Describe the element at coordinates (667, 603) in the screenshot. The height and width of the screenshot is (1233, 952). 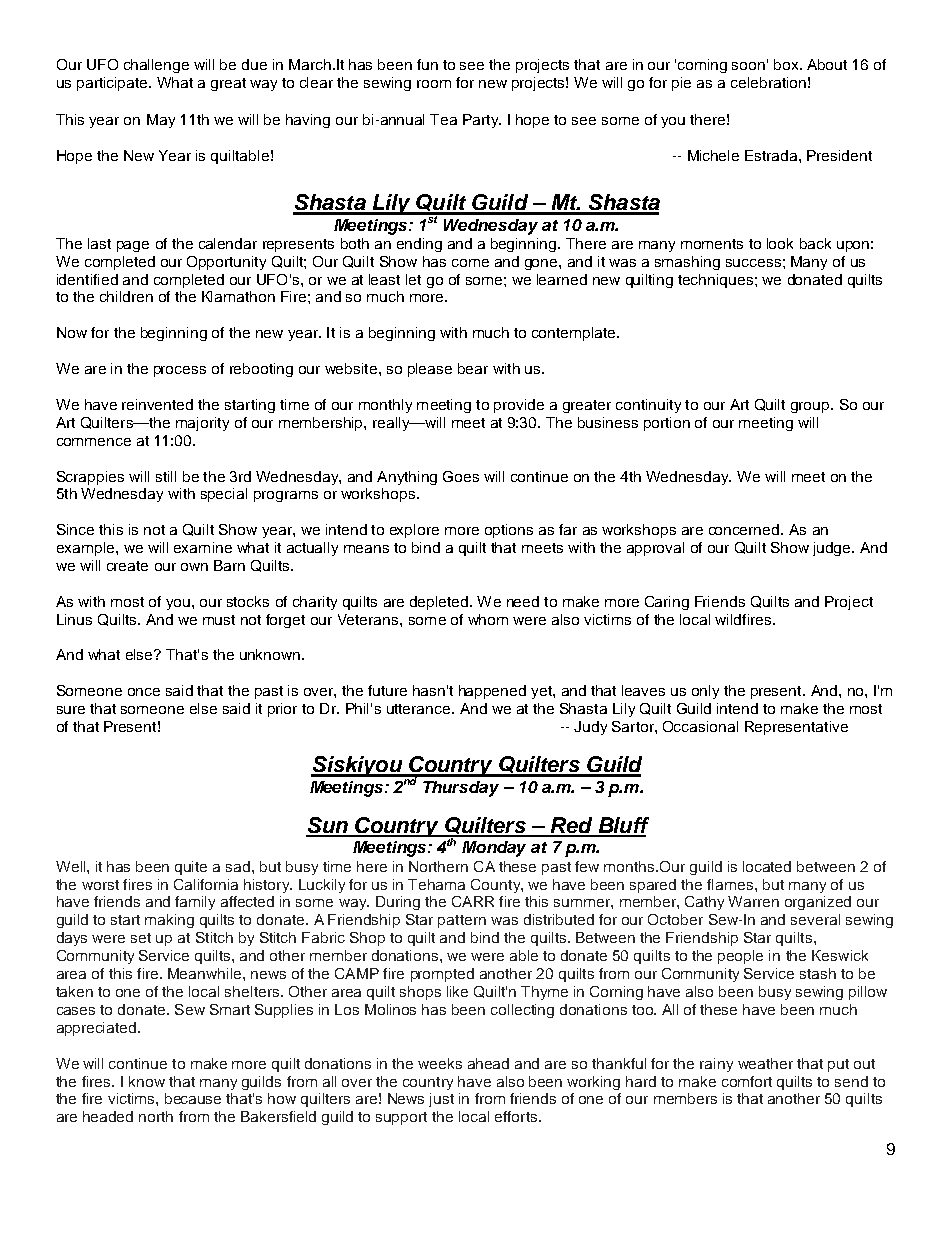
I see `Caring` at that location.
